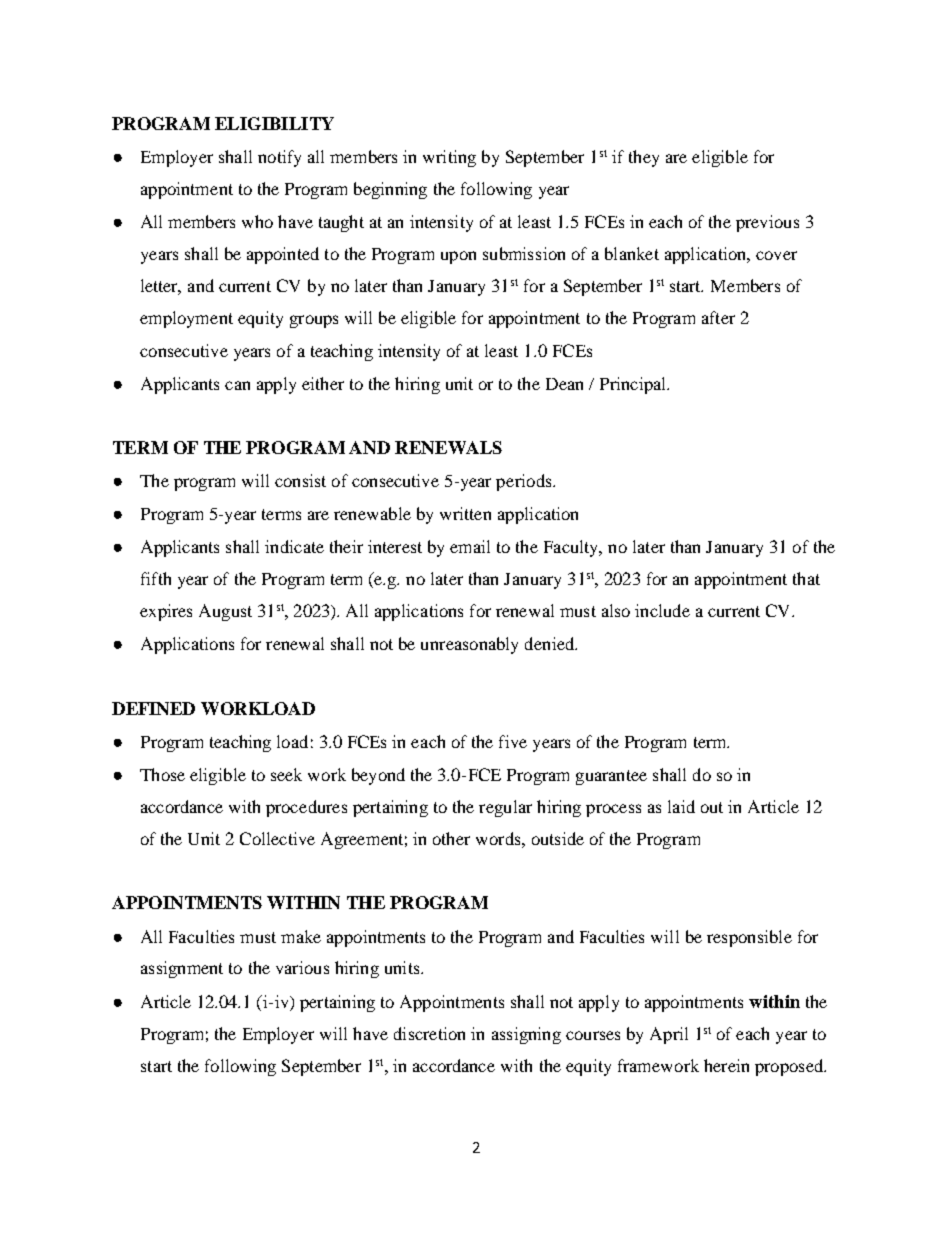 The height and width of the screenshot is (1233, 952). What do you see at coordinates (277, 838) in the screenshot?
I see `Collective` at bounding box center [277, 838].
